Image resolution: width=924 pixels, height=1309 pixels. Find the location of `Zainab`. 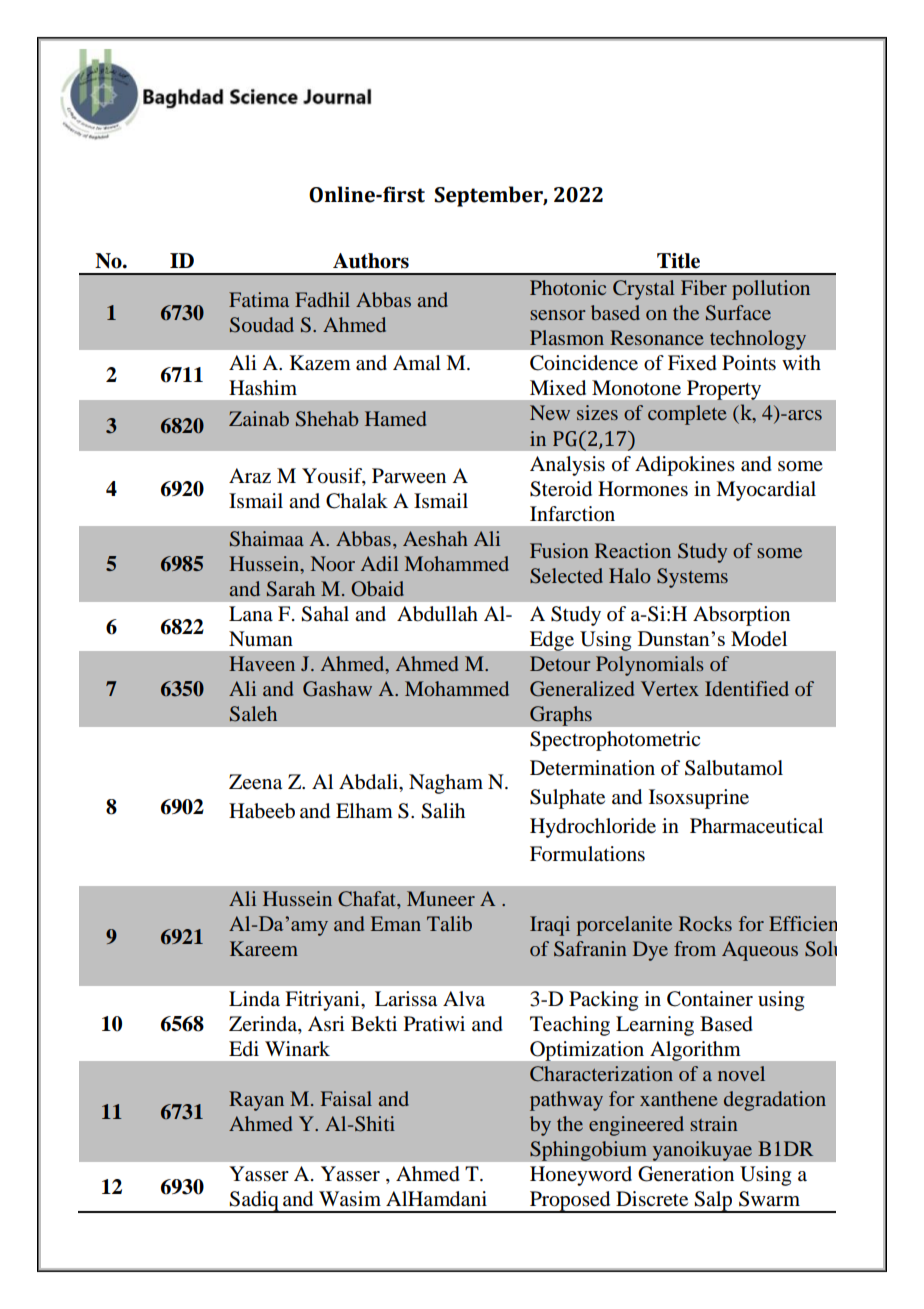

Zainab is located at coordinates (259, 418).
